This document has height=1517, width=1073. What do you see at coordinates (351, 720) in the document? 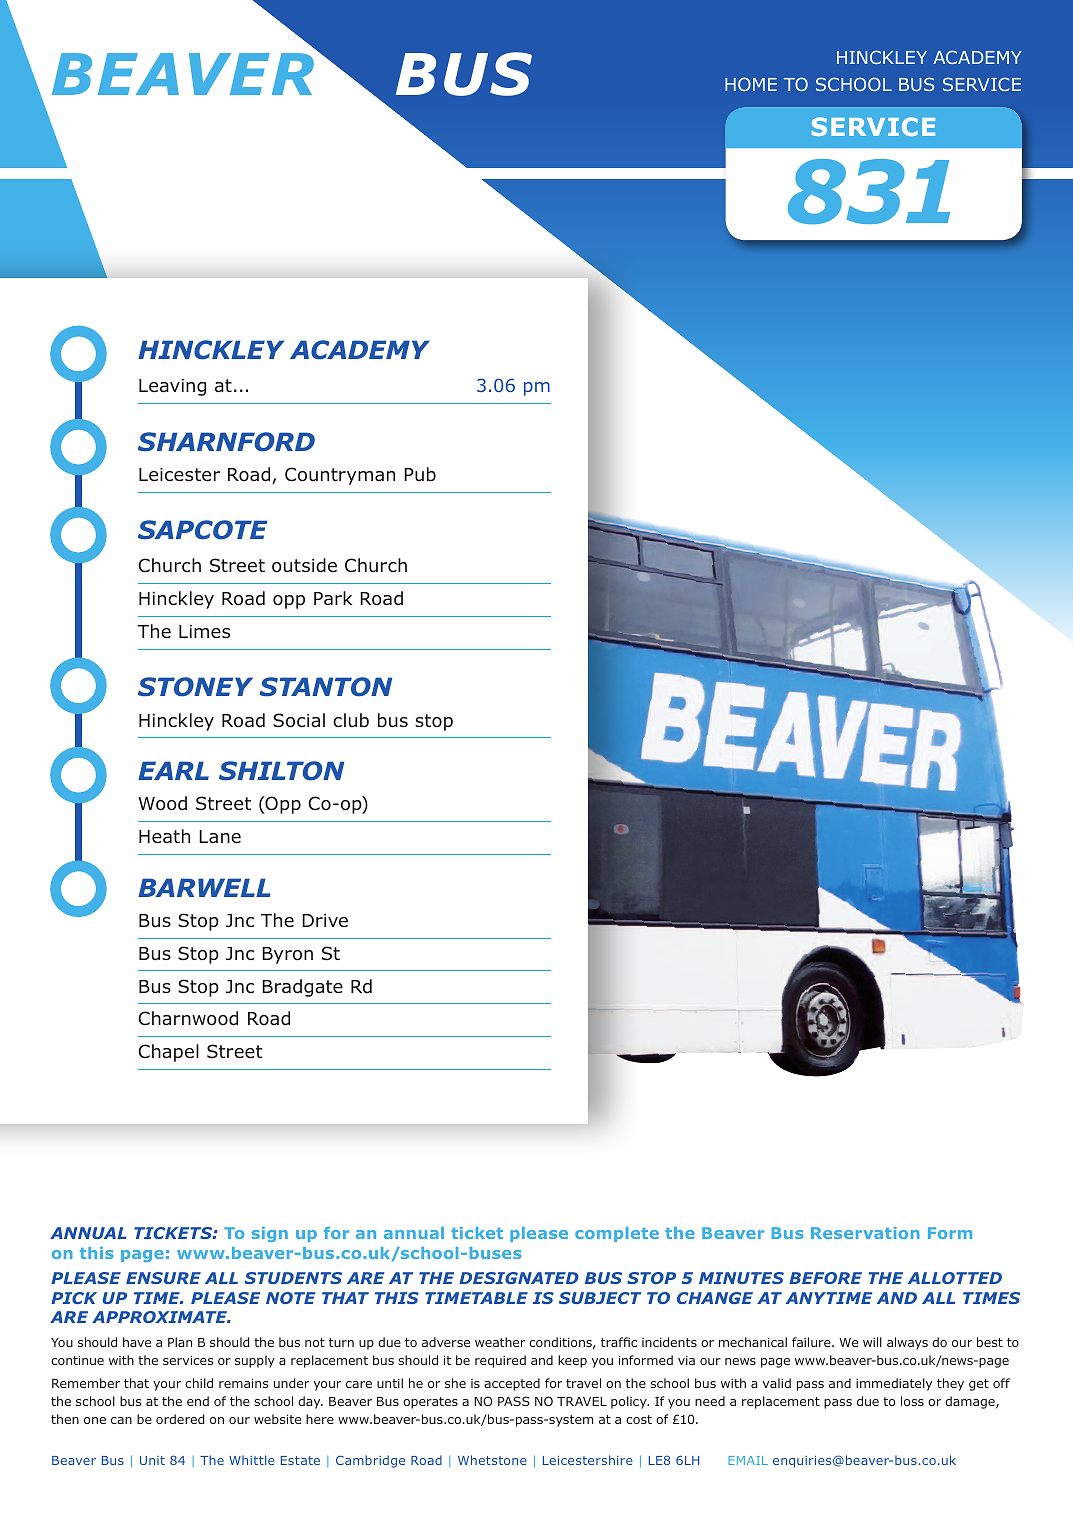
I see `club` at bounding box center [351, 720].
